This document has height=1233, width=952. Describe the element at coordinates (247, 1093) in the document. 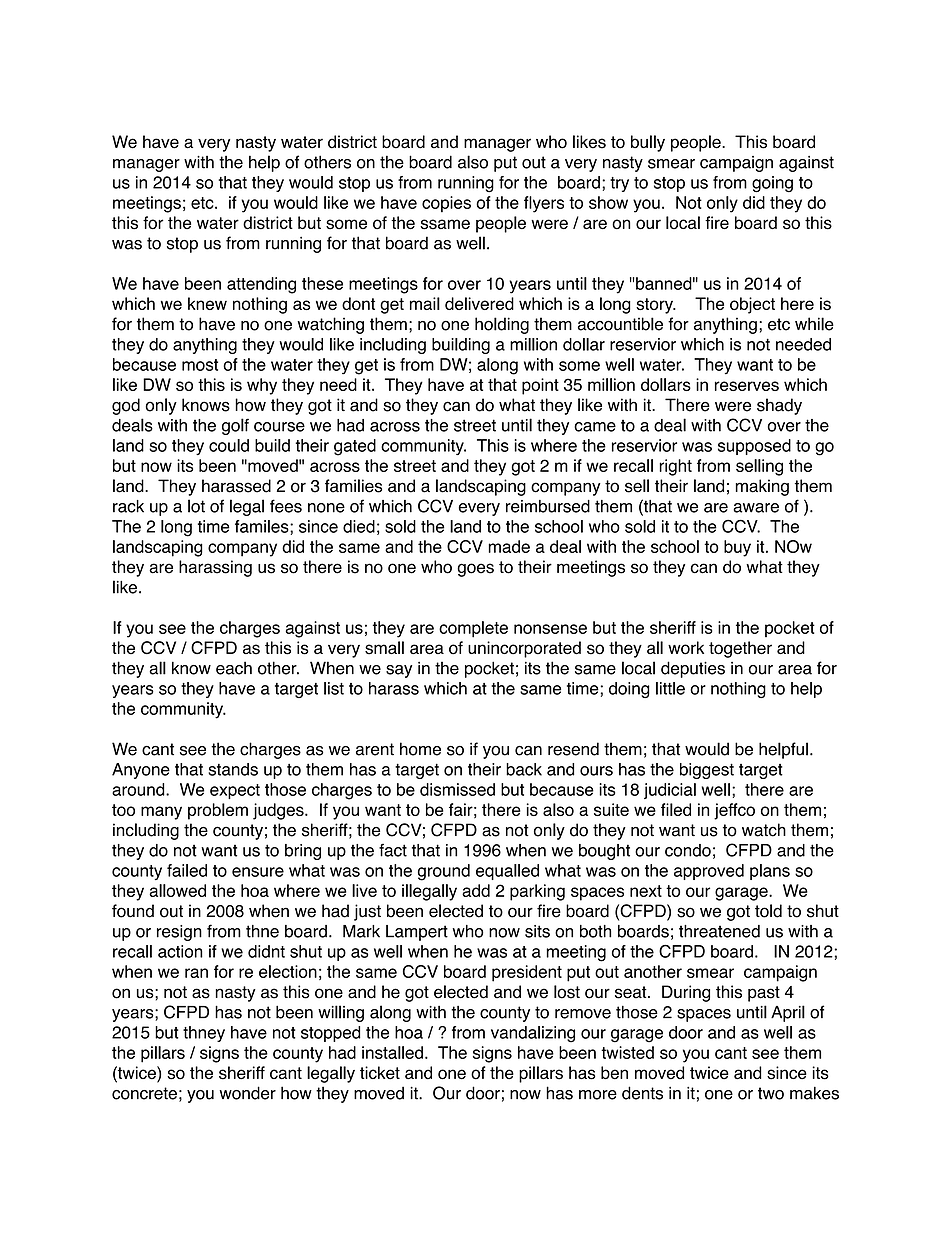

I see `wonder` at that location.
